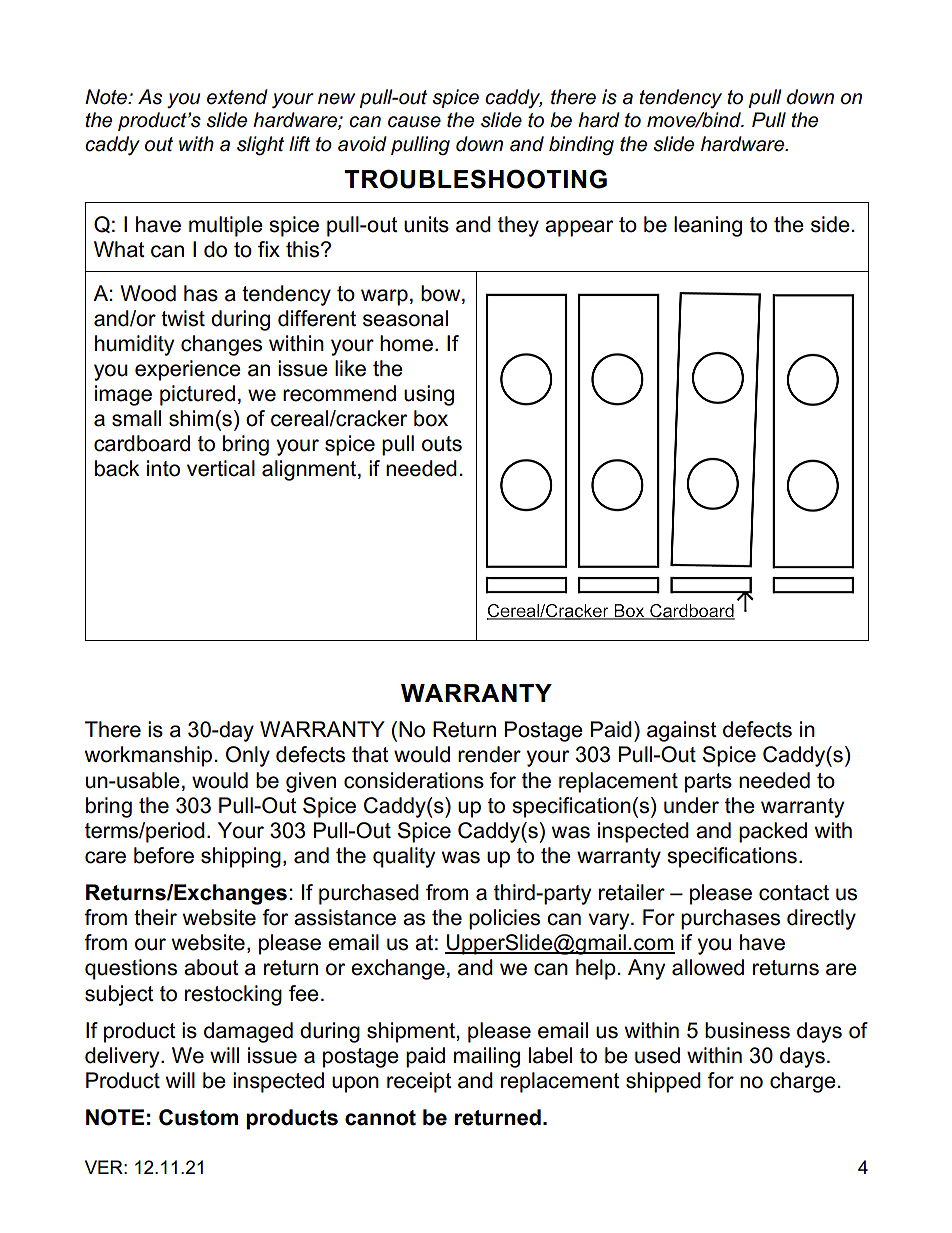 The height and width of the page is (1233, 952). I want to click on Custom, so click(198, 1117).
